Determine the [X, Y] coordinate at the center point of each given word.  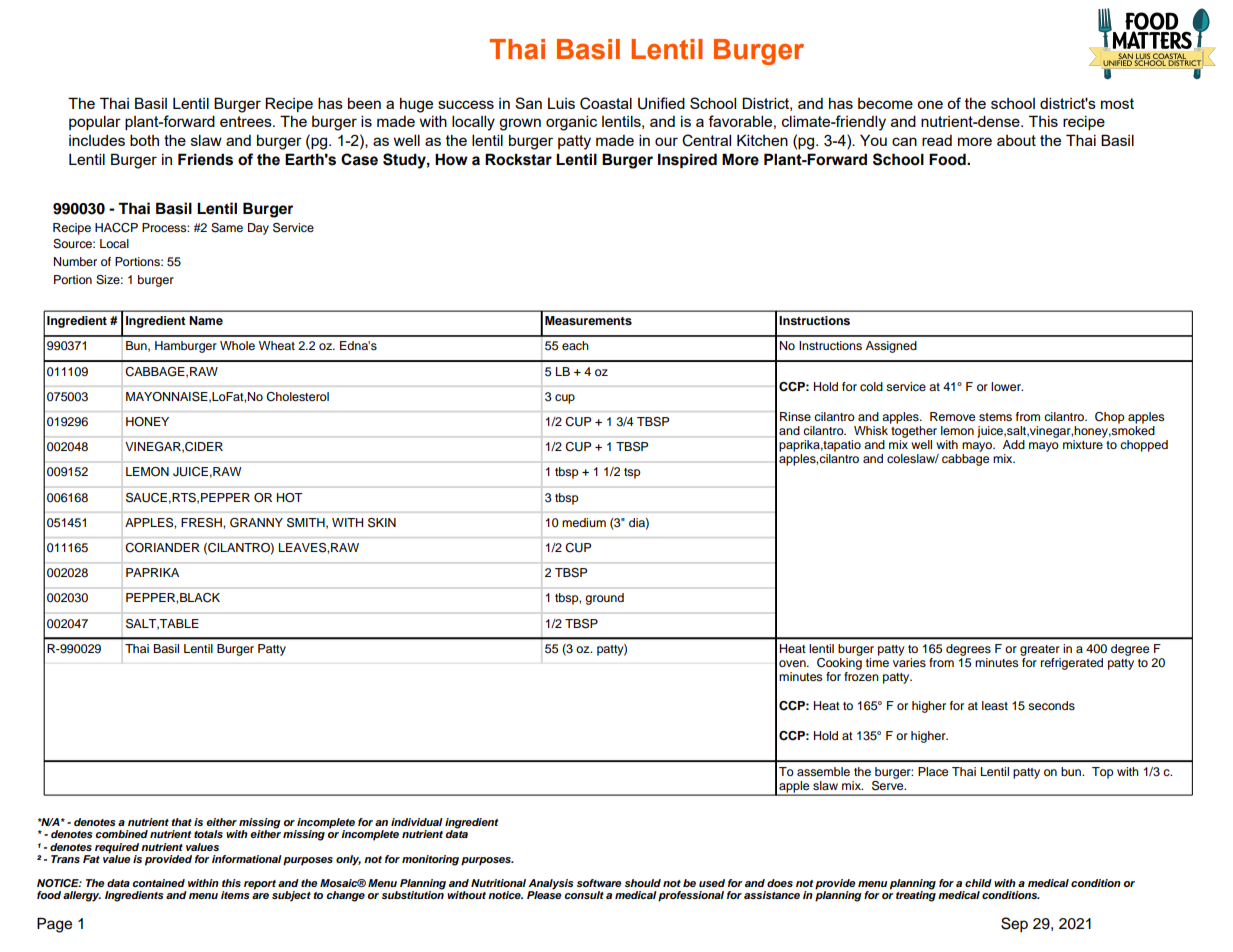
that [181, 822]
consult [584, 895]
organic [571, 123]
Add [1014, 444]
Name [206, 320]
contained [158, 883]
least [995, 705]
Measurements [588, 320]
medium [584, 522]
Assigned [891, 347]
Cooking [839, 662]
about [1016, 140]
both [144, 140]
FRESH [202, 523]
